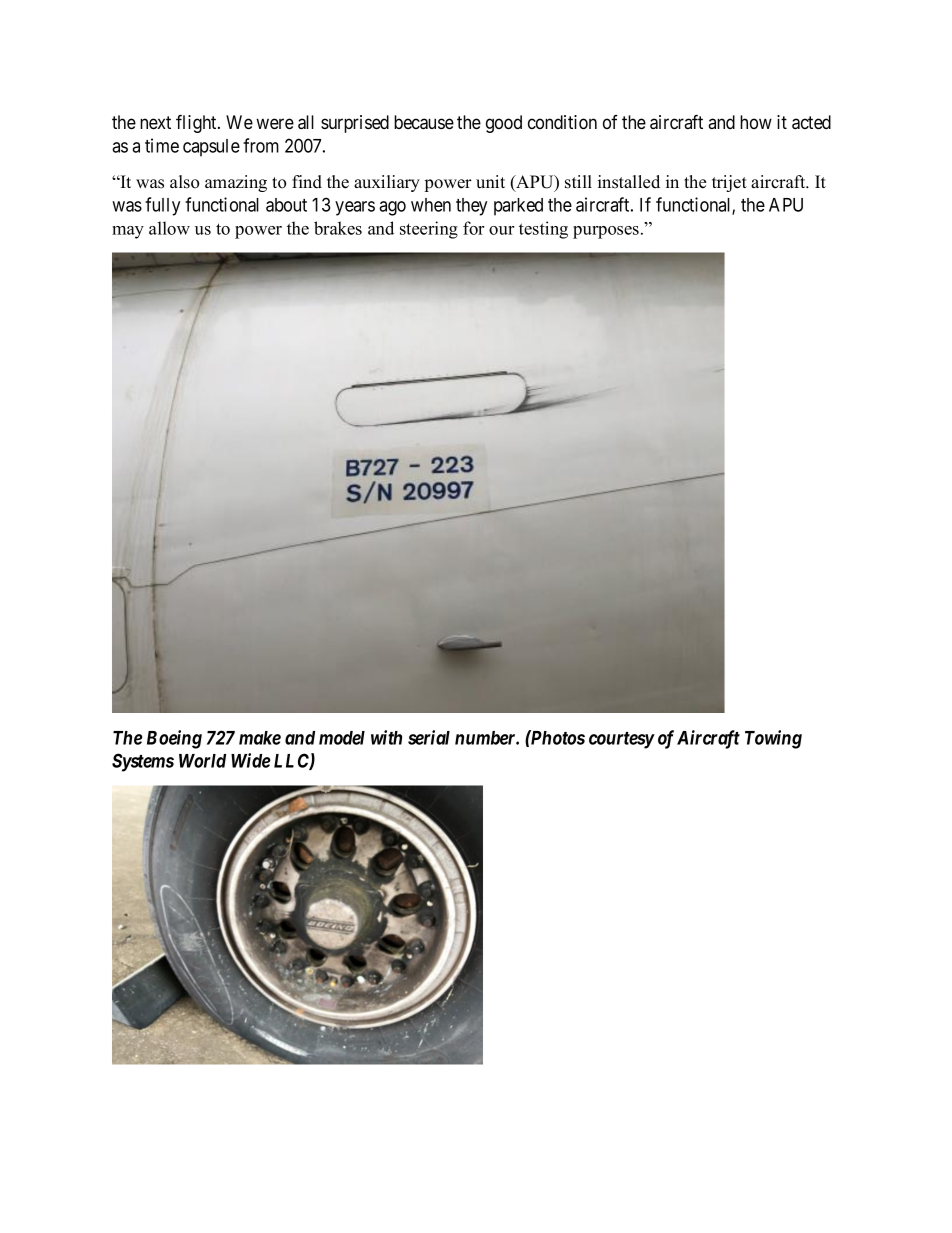 This document has height=1233, width=952. Describe the element at coordinates (169, 228) in the document. I see `allow` at that location.
